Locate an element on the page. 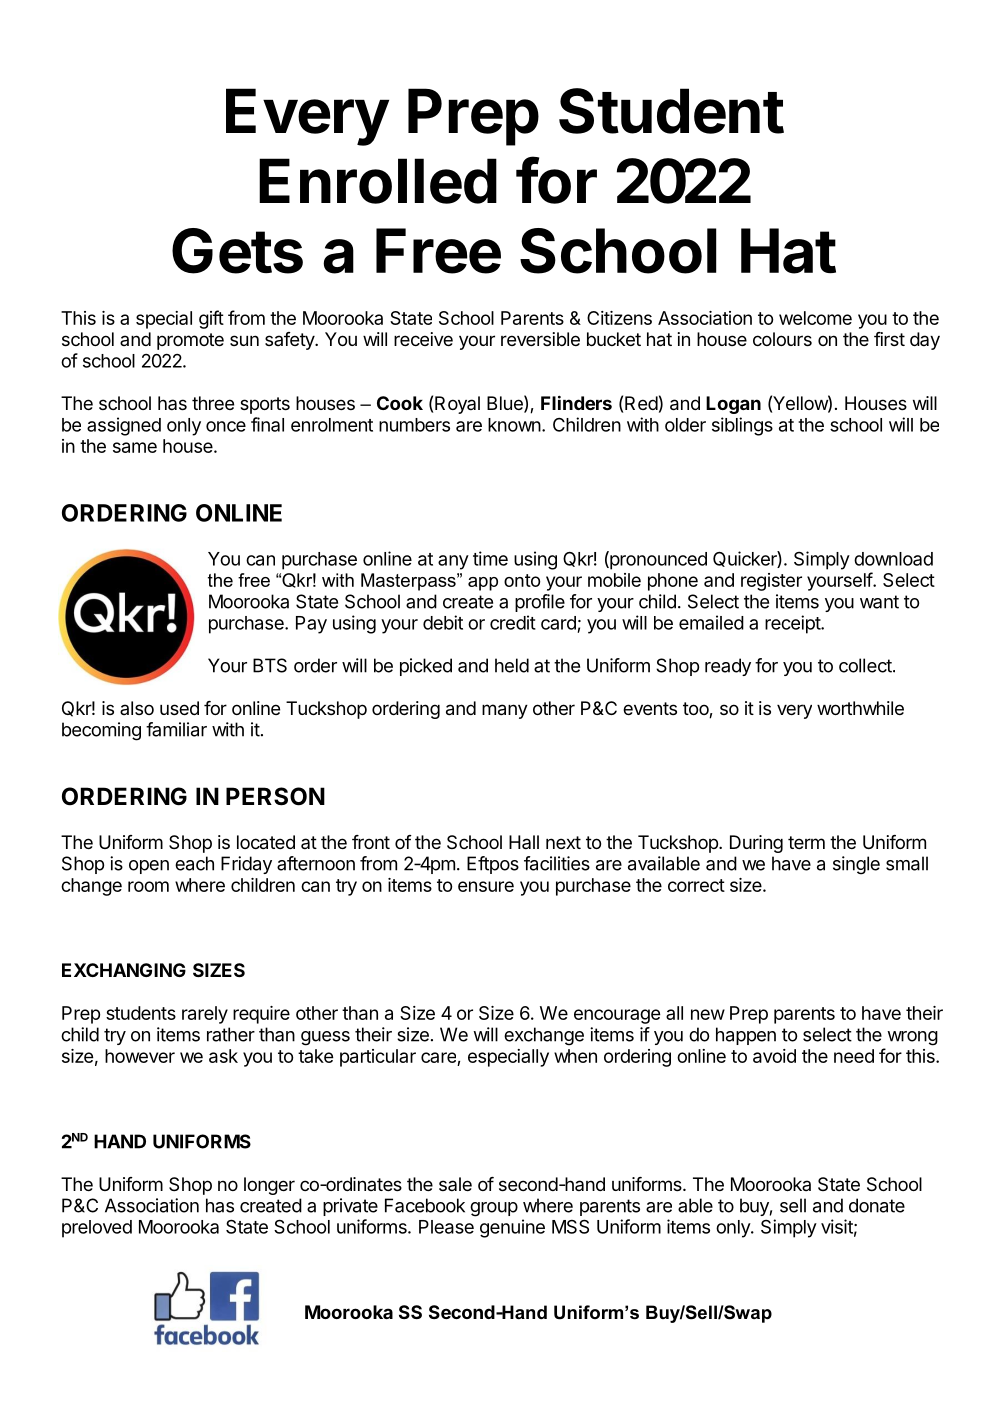  used is located at coordinates (179, 708).
